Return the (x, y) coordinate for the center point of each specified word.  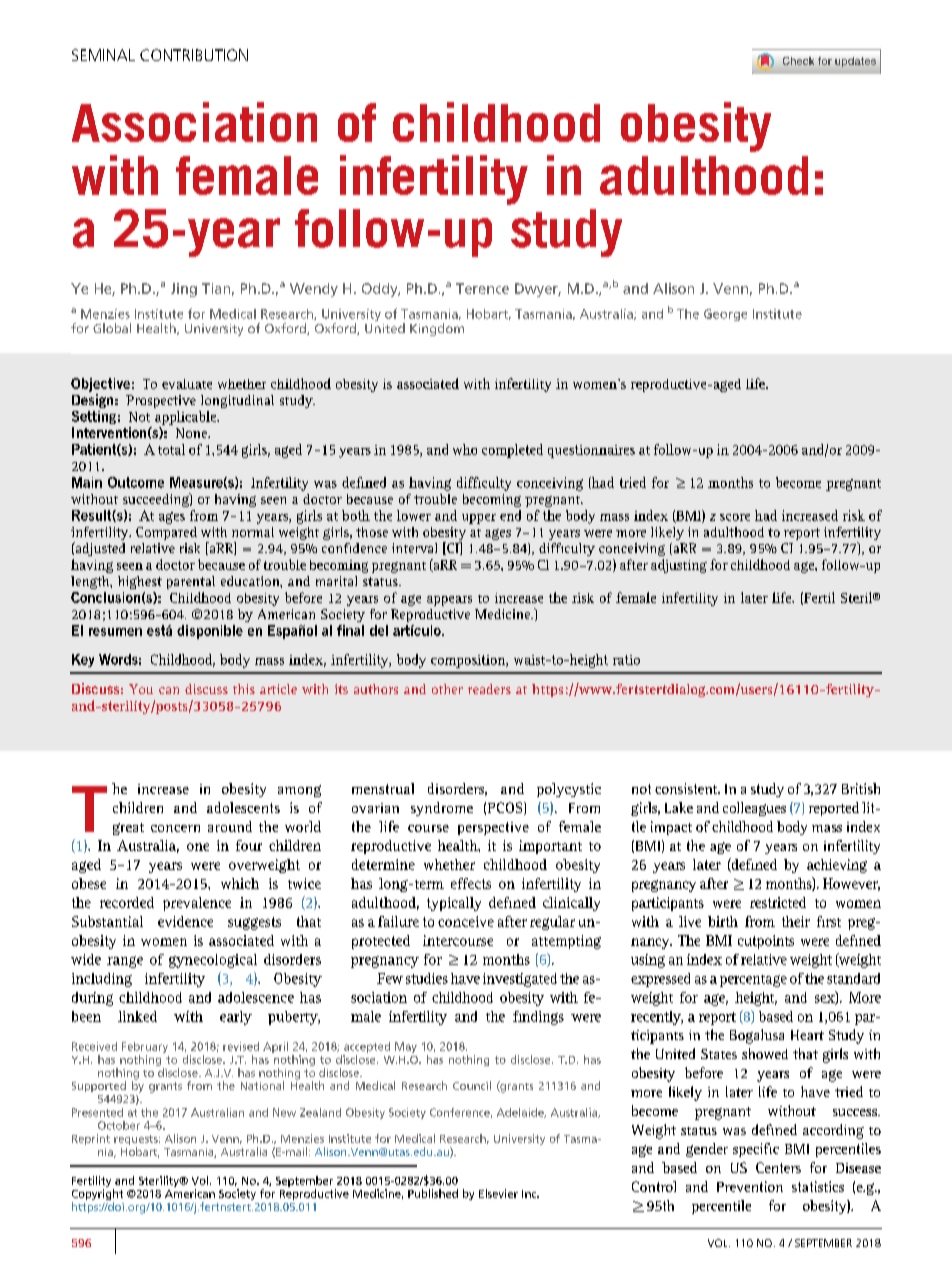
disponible (210, 632)
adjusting (679, 566)
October (119, 1125)
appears (449, 601)
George (725, 315)
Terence (482, 288)
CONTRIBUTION (194, 55)
